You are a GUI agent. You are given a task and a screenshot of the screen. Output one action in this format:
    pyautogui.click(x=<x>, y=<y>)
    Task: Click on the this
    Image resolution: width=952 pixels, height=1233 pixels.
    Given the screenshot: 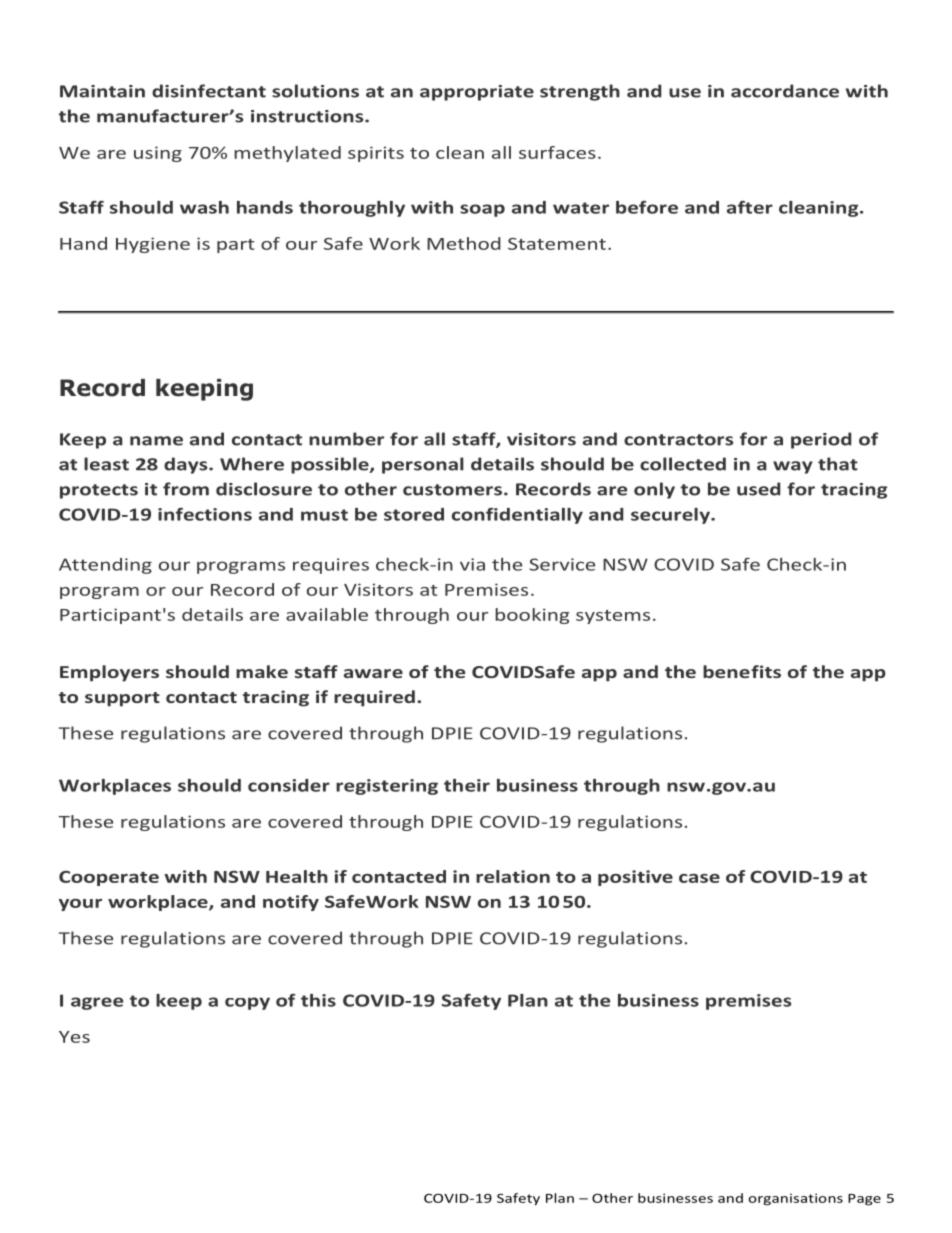 What is the action you would take?
    pyautogui.click(x=318, y=1000)
